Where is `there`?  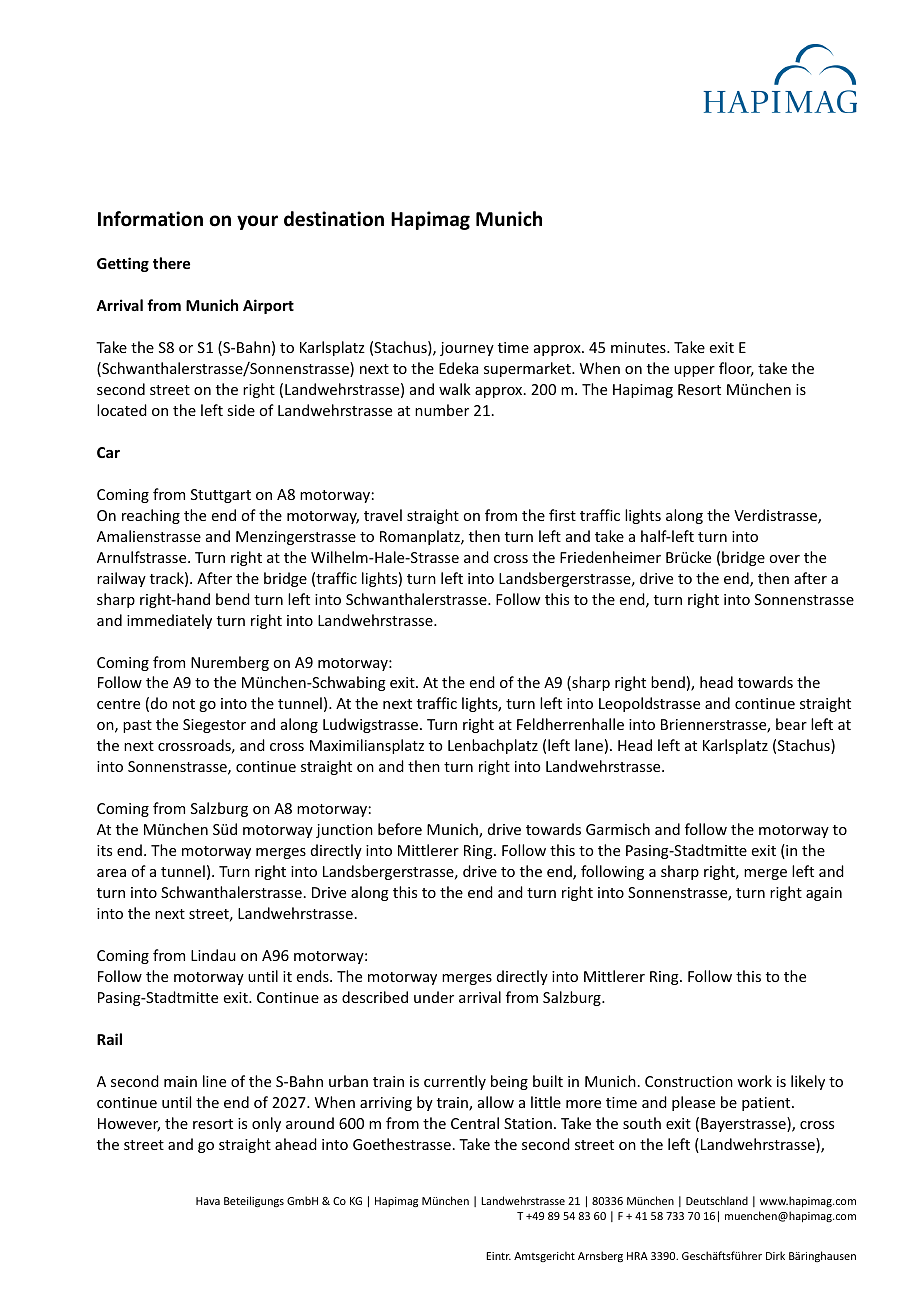 there is located at coordinates (171, 263).
